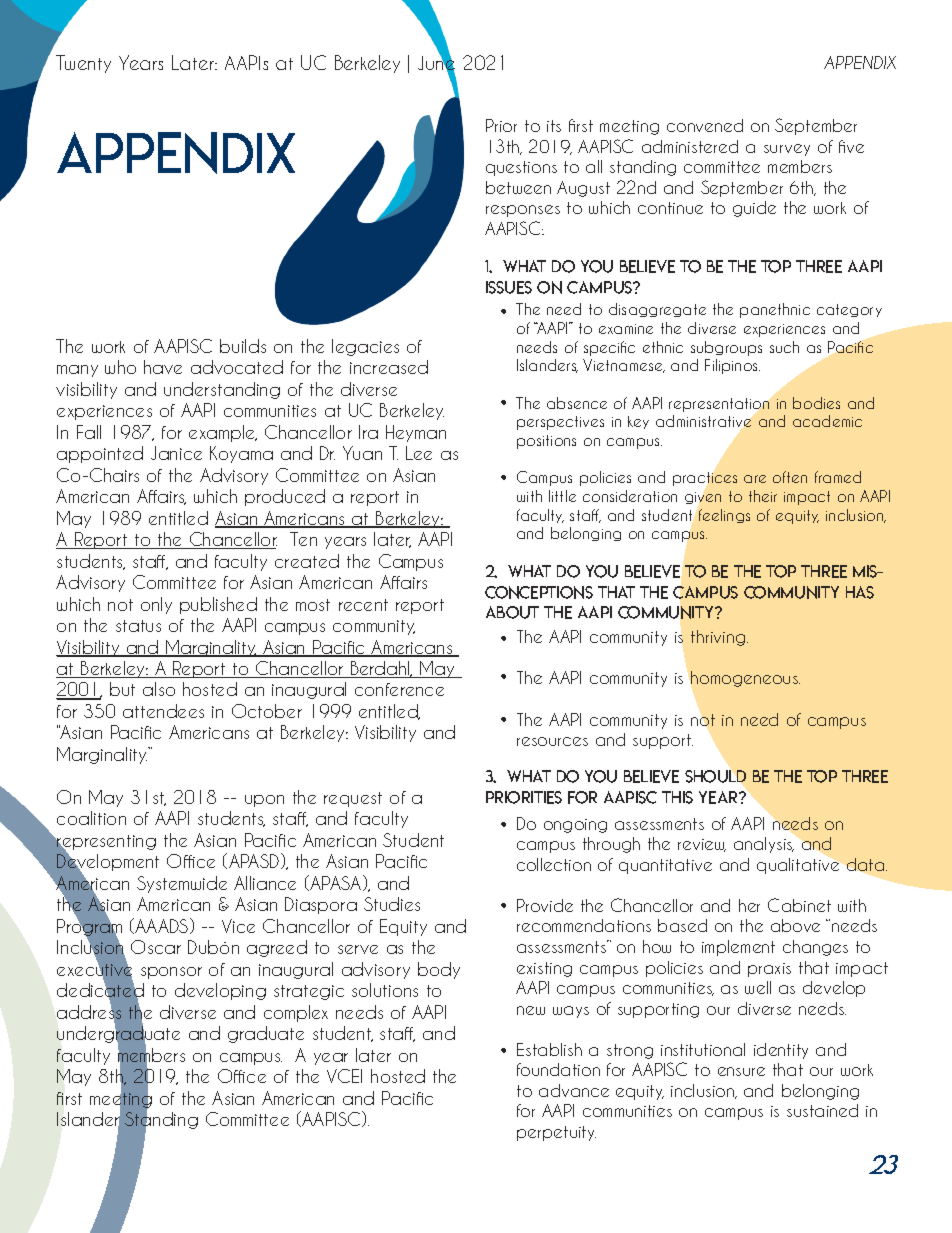 The height and width of the document is (1233, 952). What do you see at coordinates (83, 64) in the document?
I see `Twenty` at bounding box center [83, 64].
